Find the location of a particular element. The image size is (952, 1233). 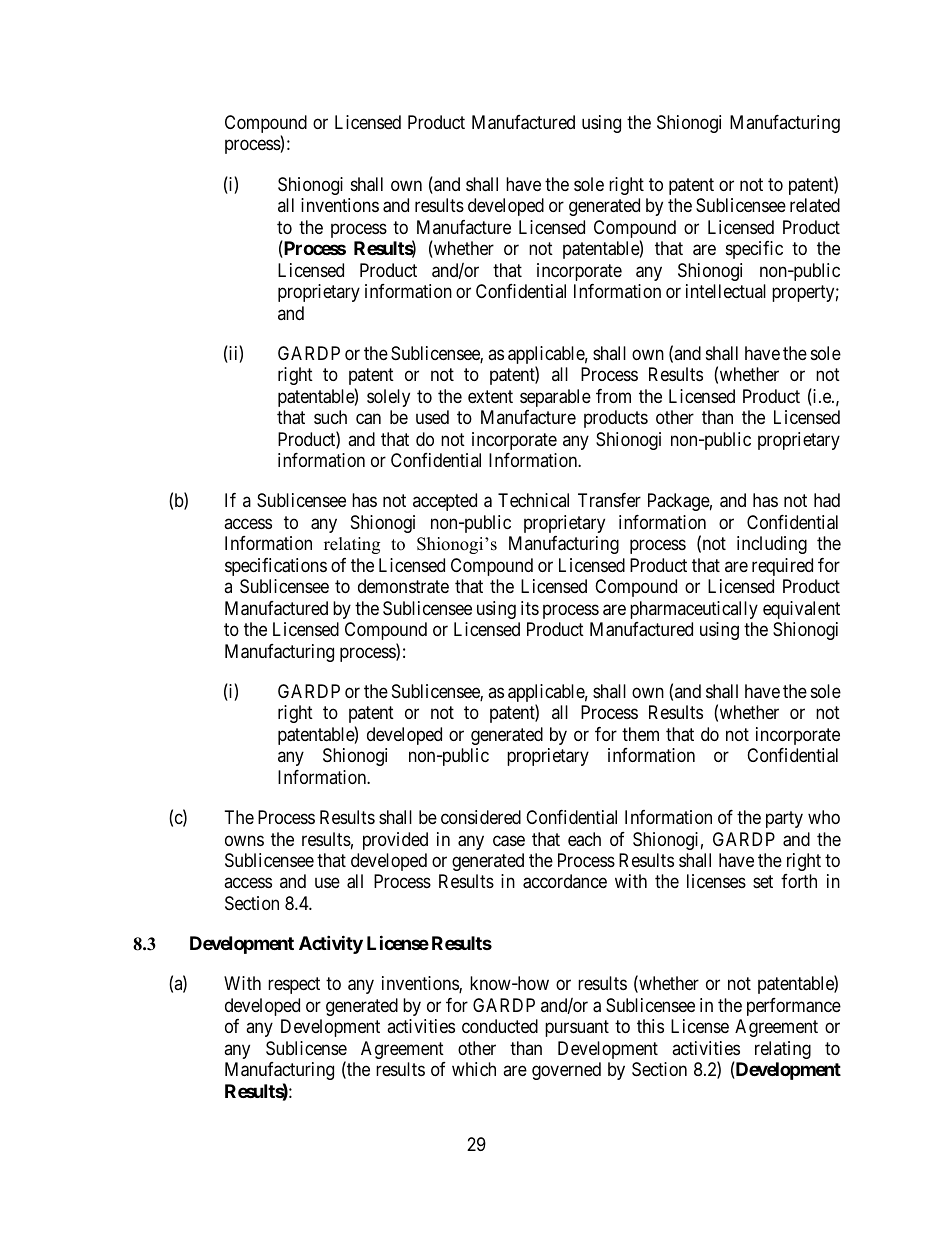

related is located at coordinates (815, 205).
